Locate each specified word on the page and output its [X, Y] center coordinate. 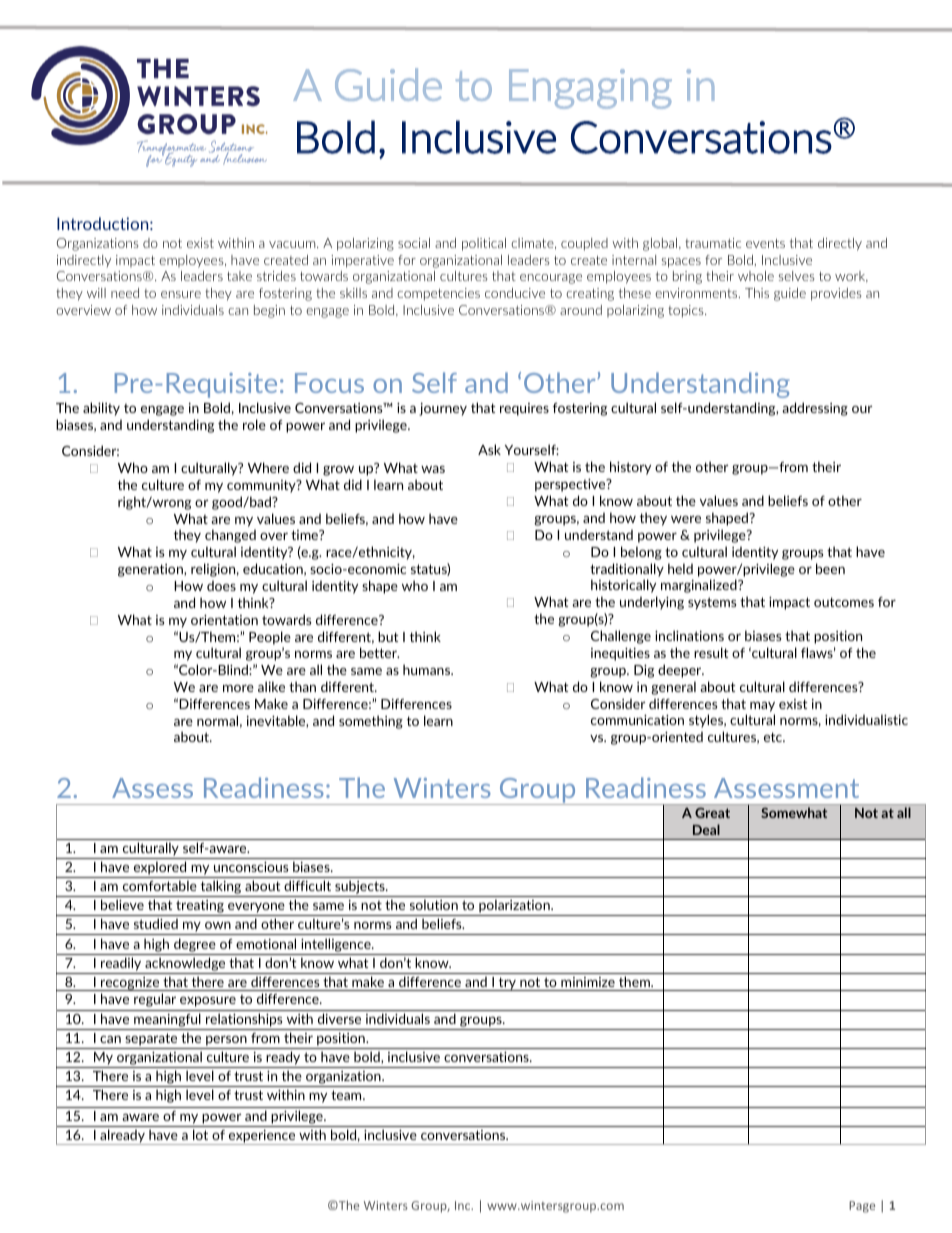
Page [862, 1207]
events [765, 243]
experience [262, 1137]
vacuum [293, 244]
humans [428, 669]
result [711, 652]
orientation [224, 620]
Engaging [590, 89]
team [347, 1095]
